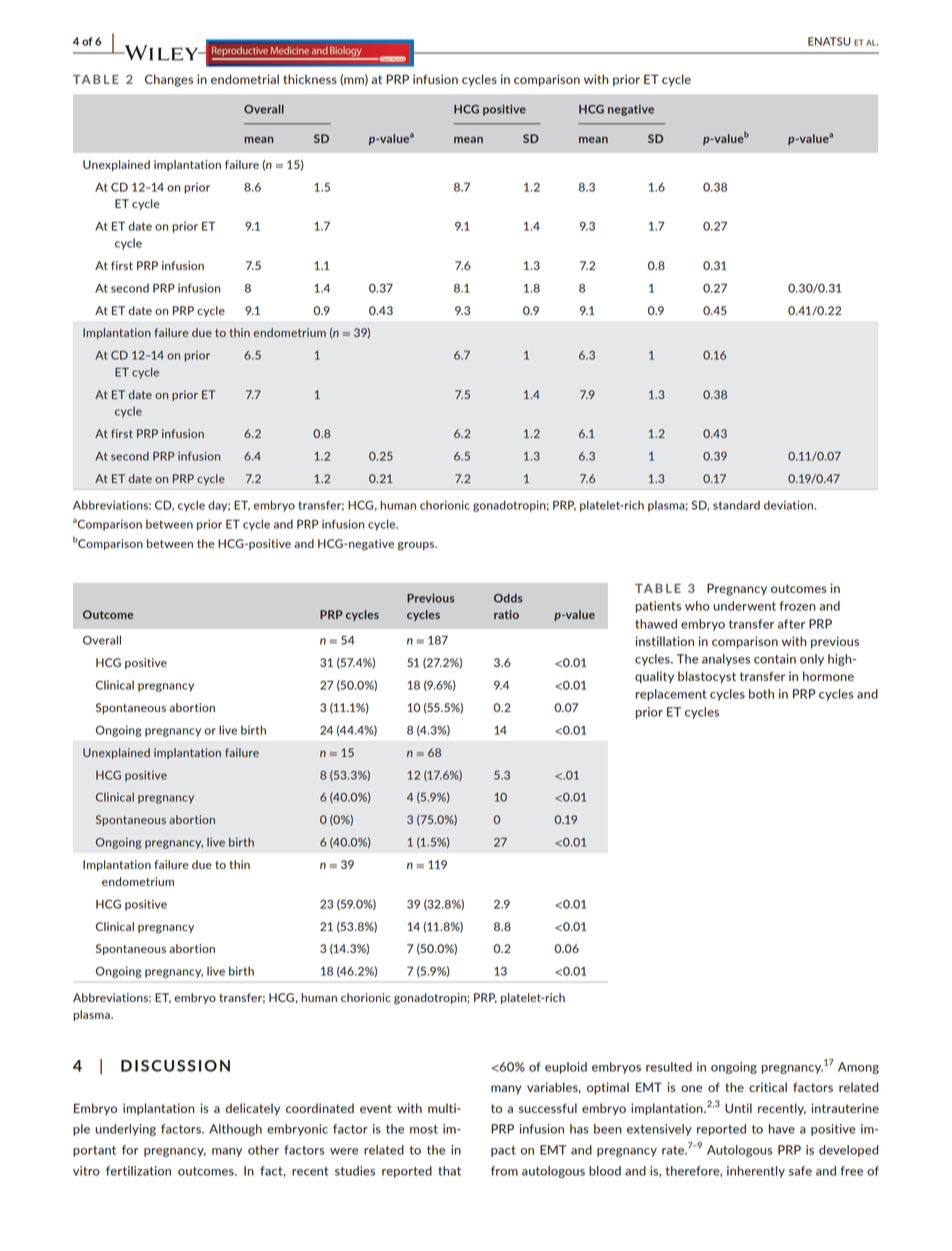 The image size is (952, 1251). I want to click on endometrial, so click(245, 79).
